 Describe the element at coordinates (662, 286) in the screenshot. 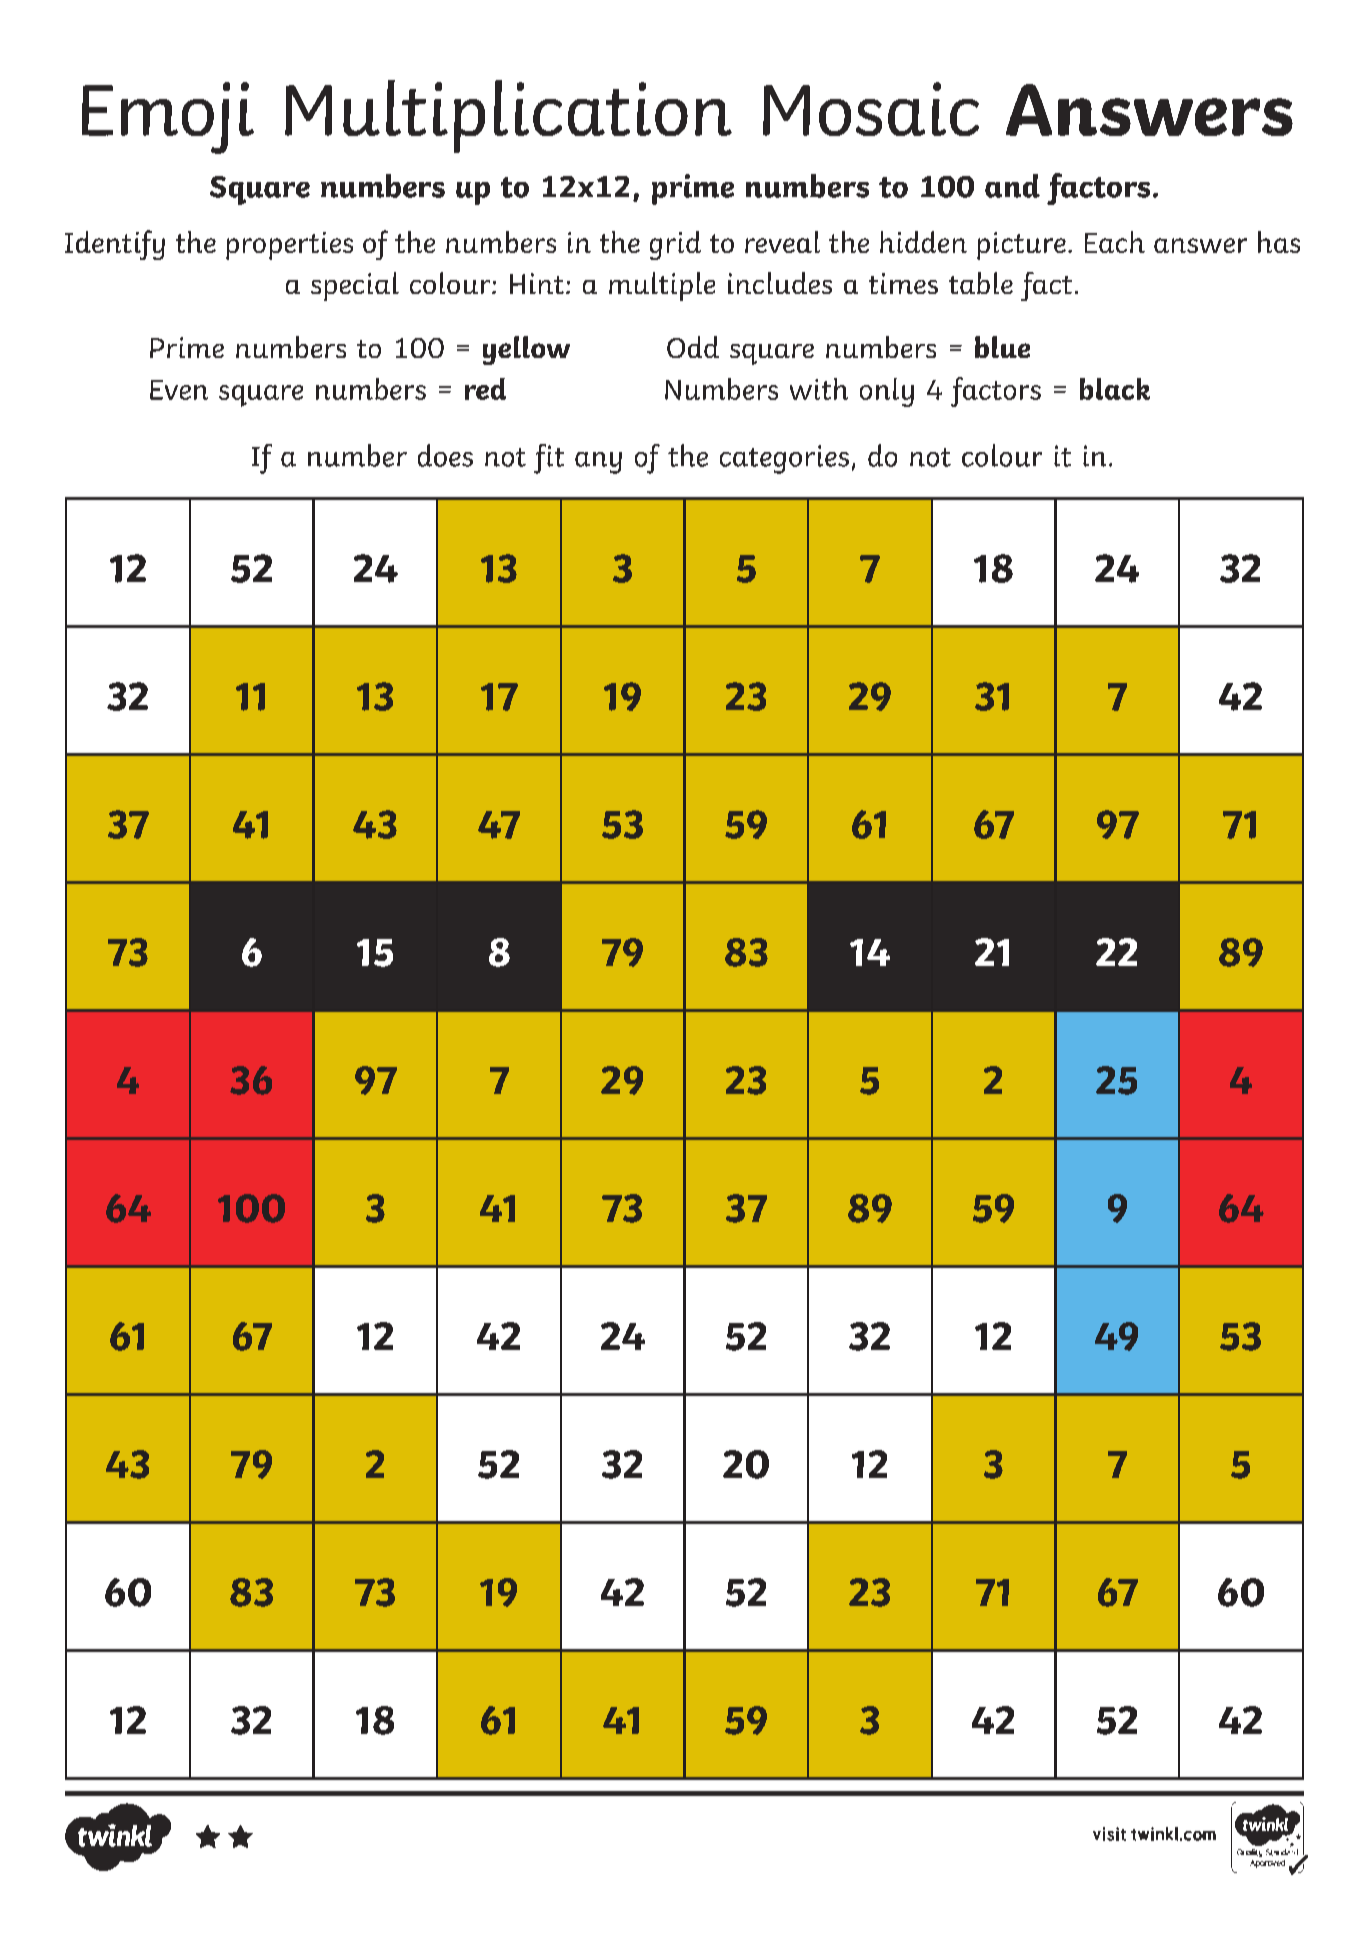

I see `multiple` at that location.
